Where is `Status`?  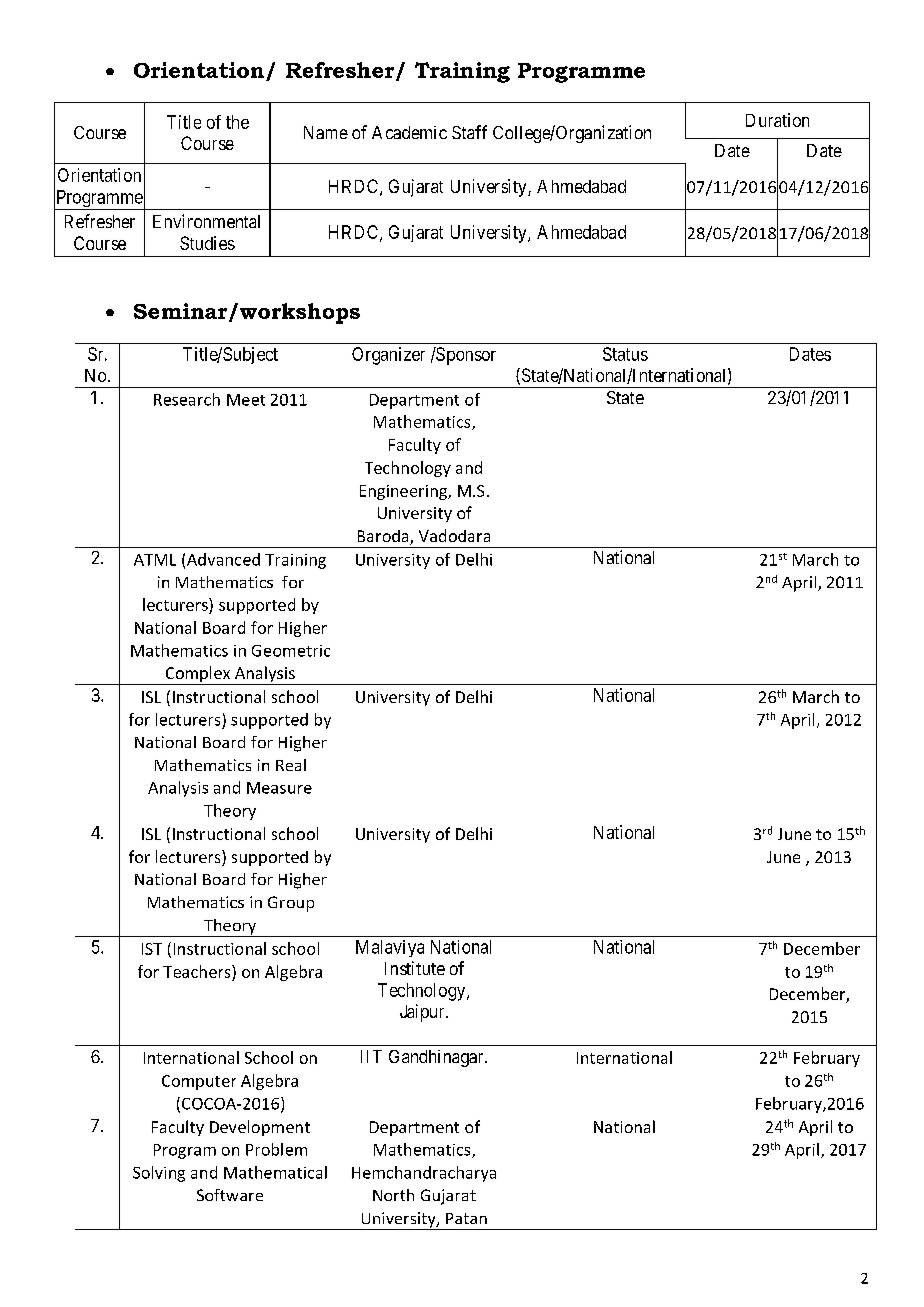
Status is located at coordinates (625, 354).
